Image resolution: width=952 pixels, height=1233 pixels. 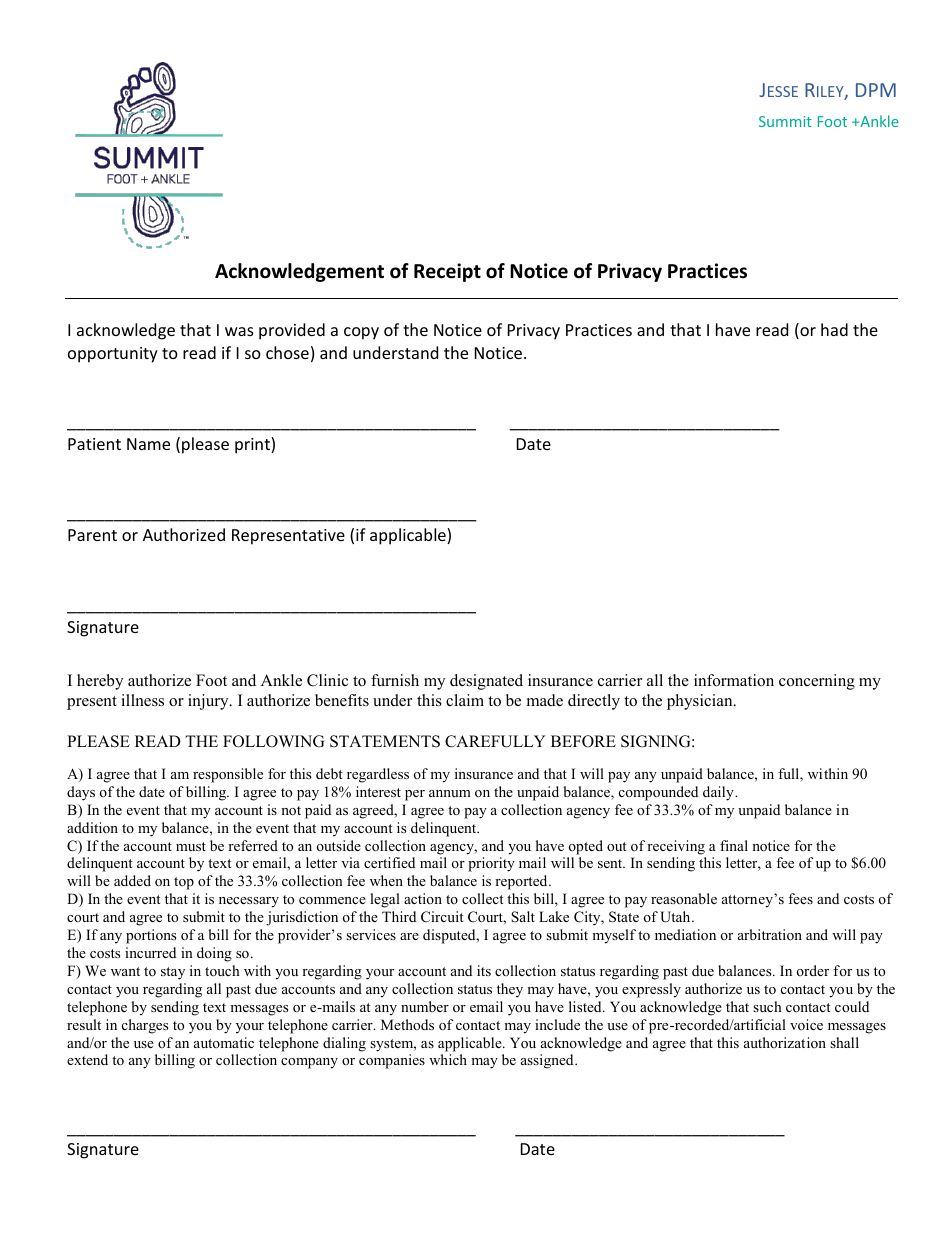 I want to click on Name, so click(x=148, y=444).
